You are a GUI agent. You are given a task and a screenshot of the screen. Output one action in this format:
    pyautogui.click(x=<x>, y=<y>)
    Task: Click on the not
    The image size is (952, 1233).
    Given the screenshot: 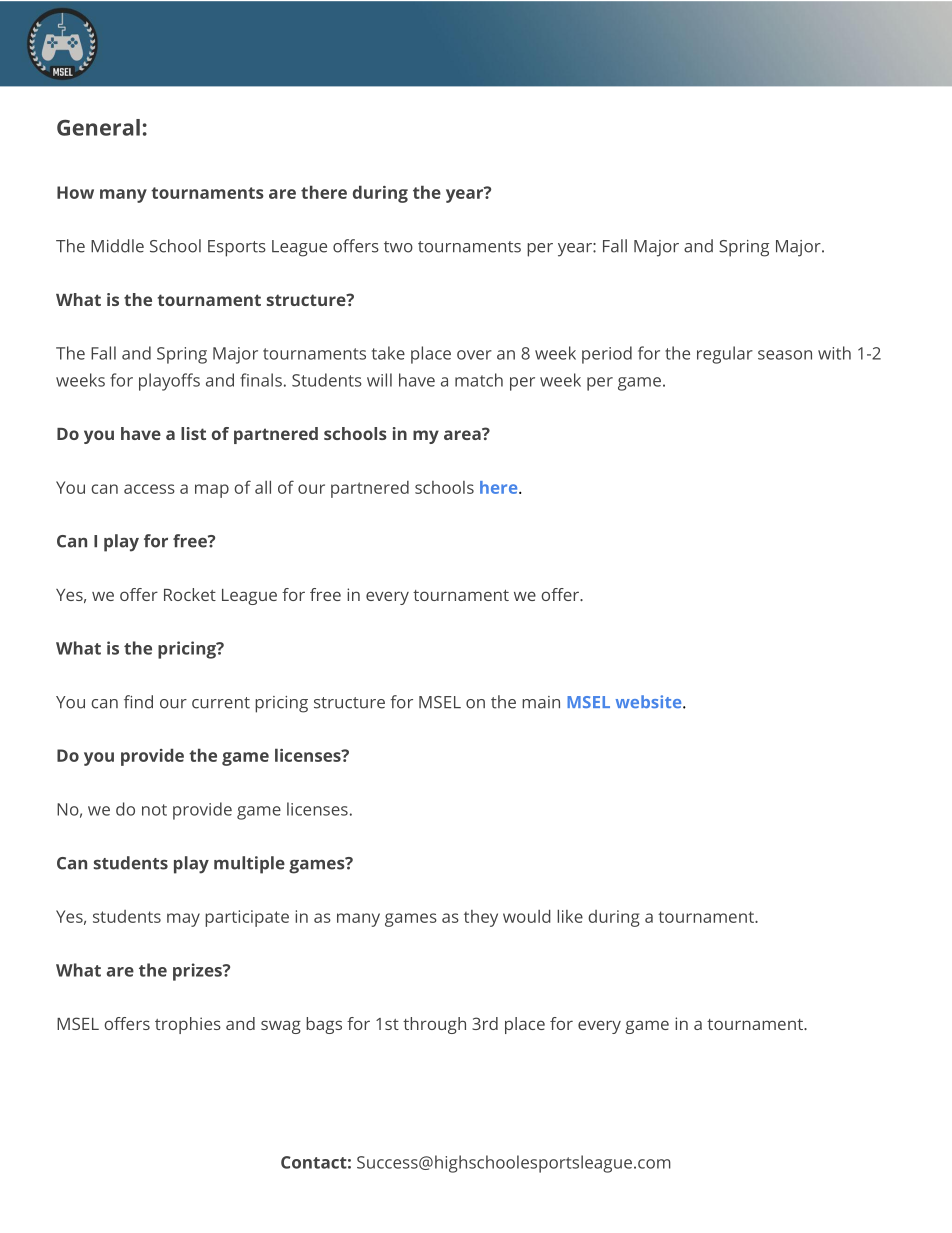 What is the action you would take?
    pyautogui.click(x=154, y=810)
